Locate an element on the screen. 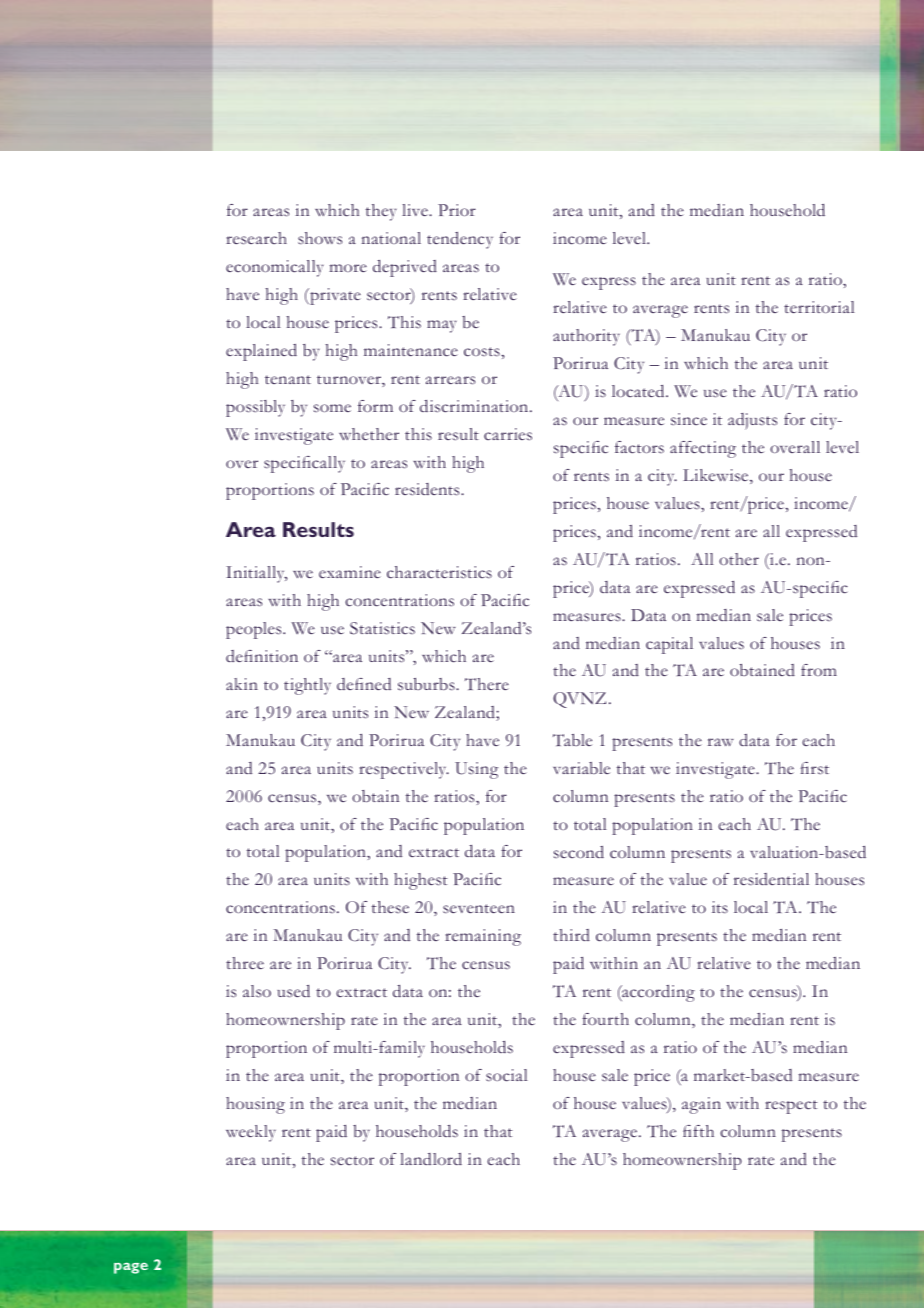 Image resolution: width=924 pixels, height=1308 pixels. tendency is located at coordinates (460, 240).
